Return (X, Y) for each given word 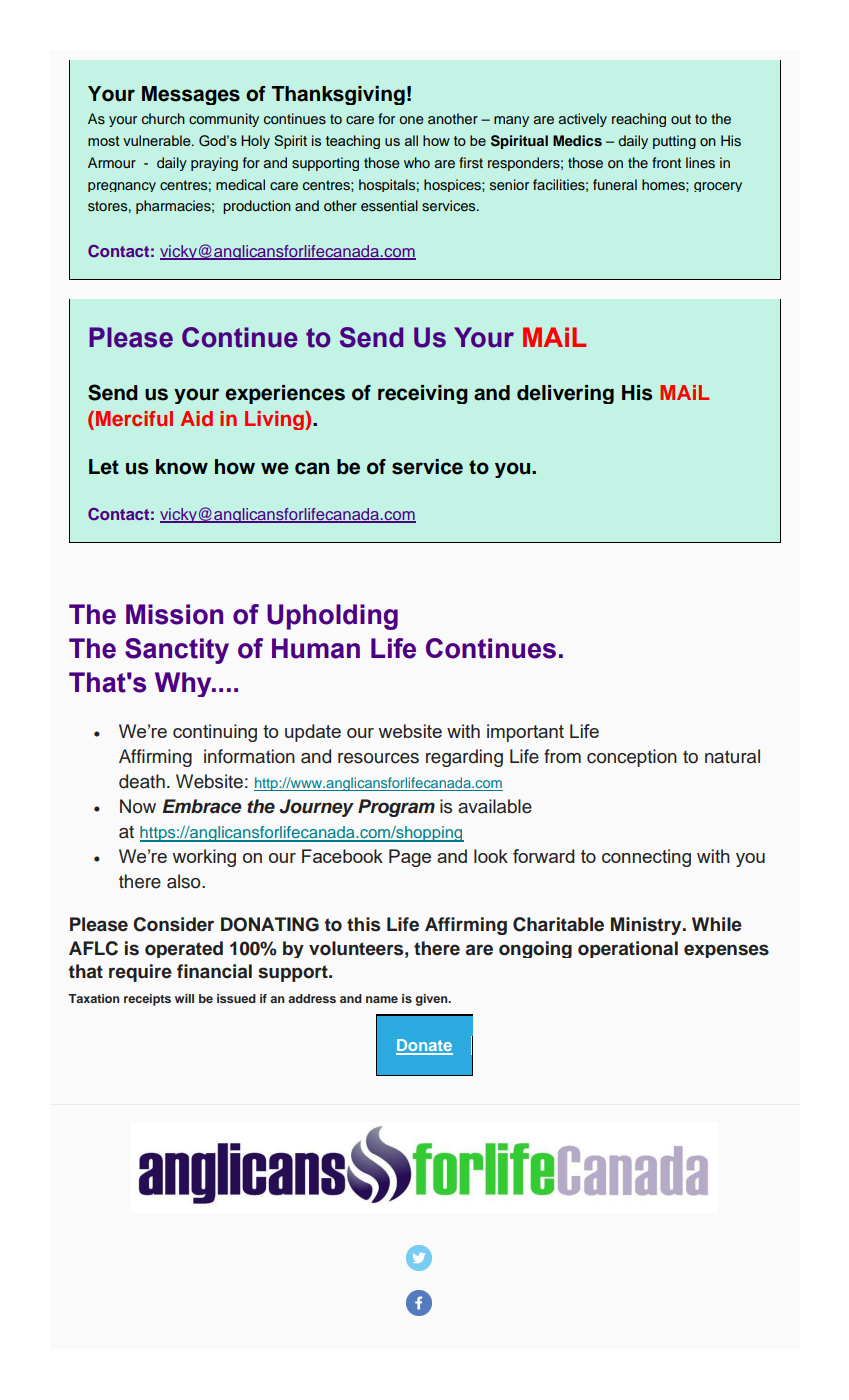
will (184, 998)
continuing (215, 733)
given (432, 1000)
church (163, 118)
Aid (197, 418)
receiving (423, 394)
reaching (639, 120)
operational (628, 949)
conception (632, 758)
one (411, 120)
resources (378, 758)
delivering (565, 394)
